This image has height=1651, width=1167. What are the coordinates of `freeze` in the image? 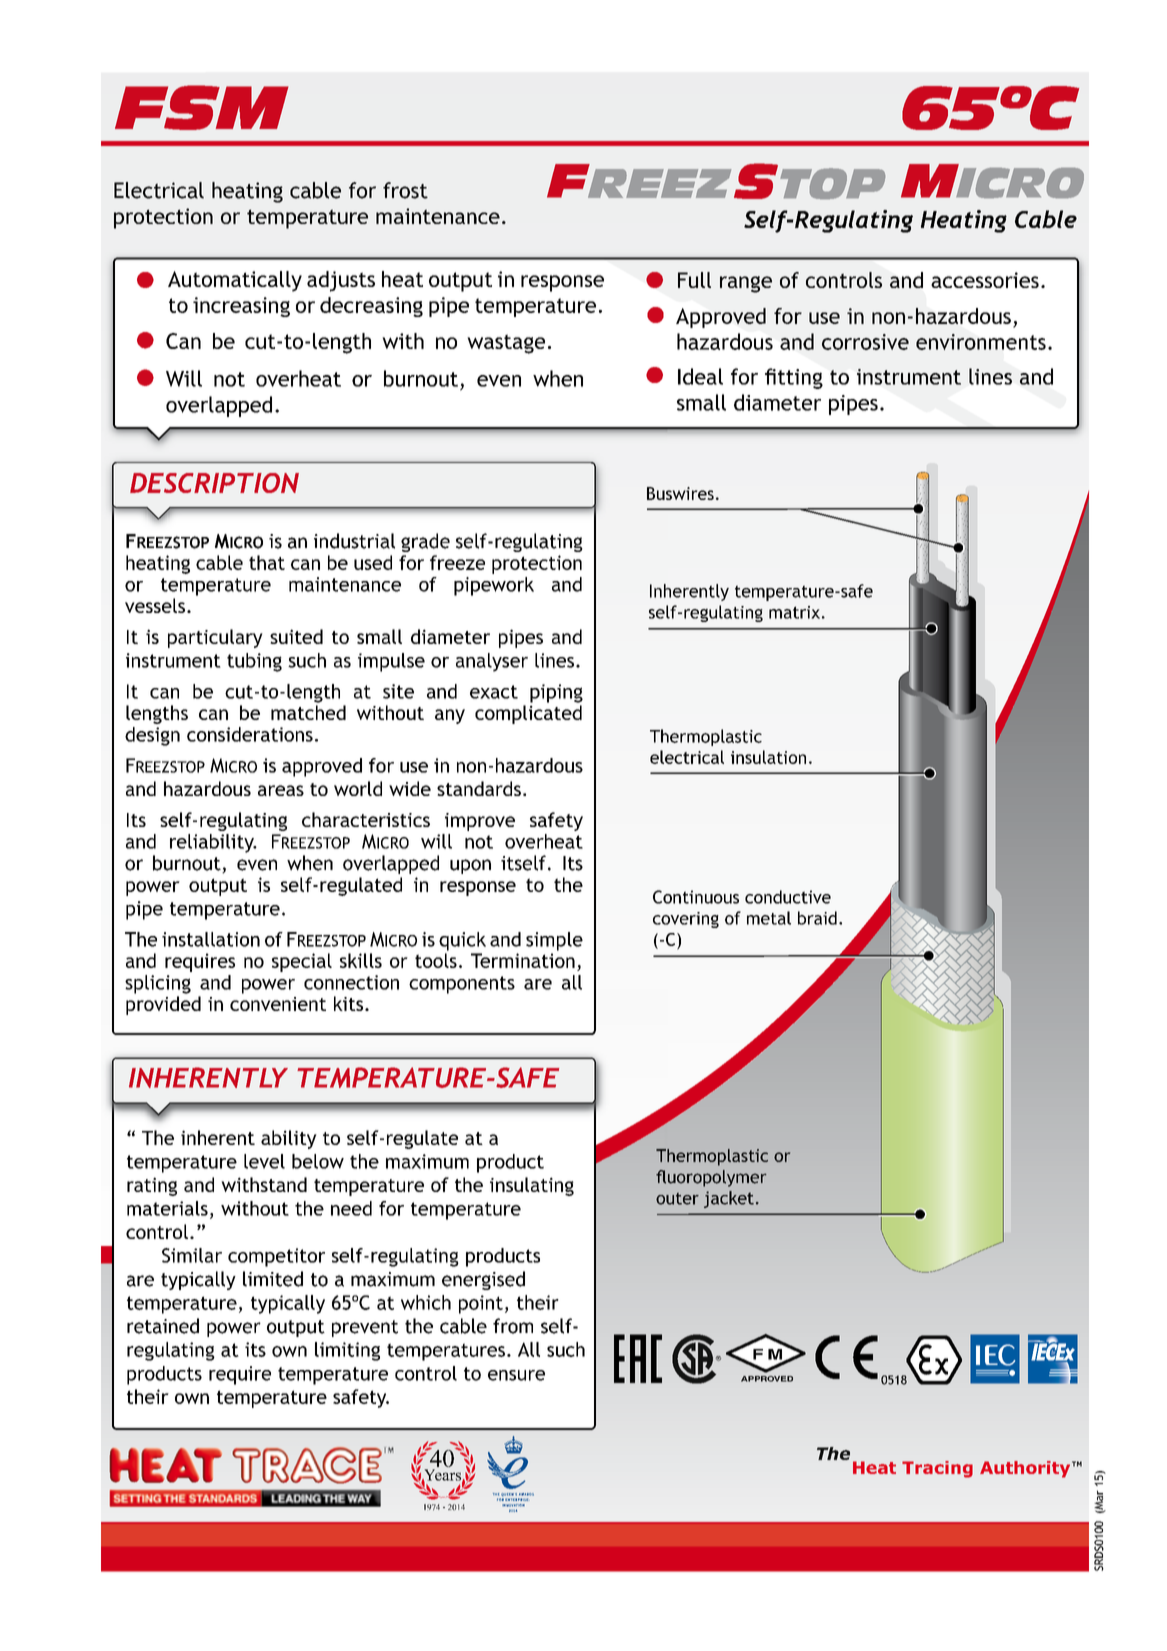 It's located at (457, 562).
